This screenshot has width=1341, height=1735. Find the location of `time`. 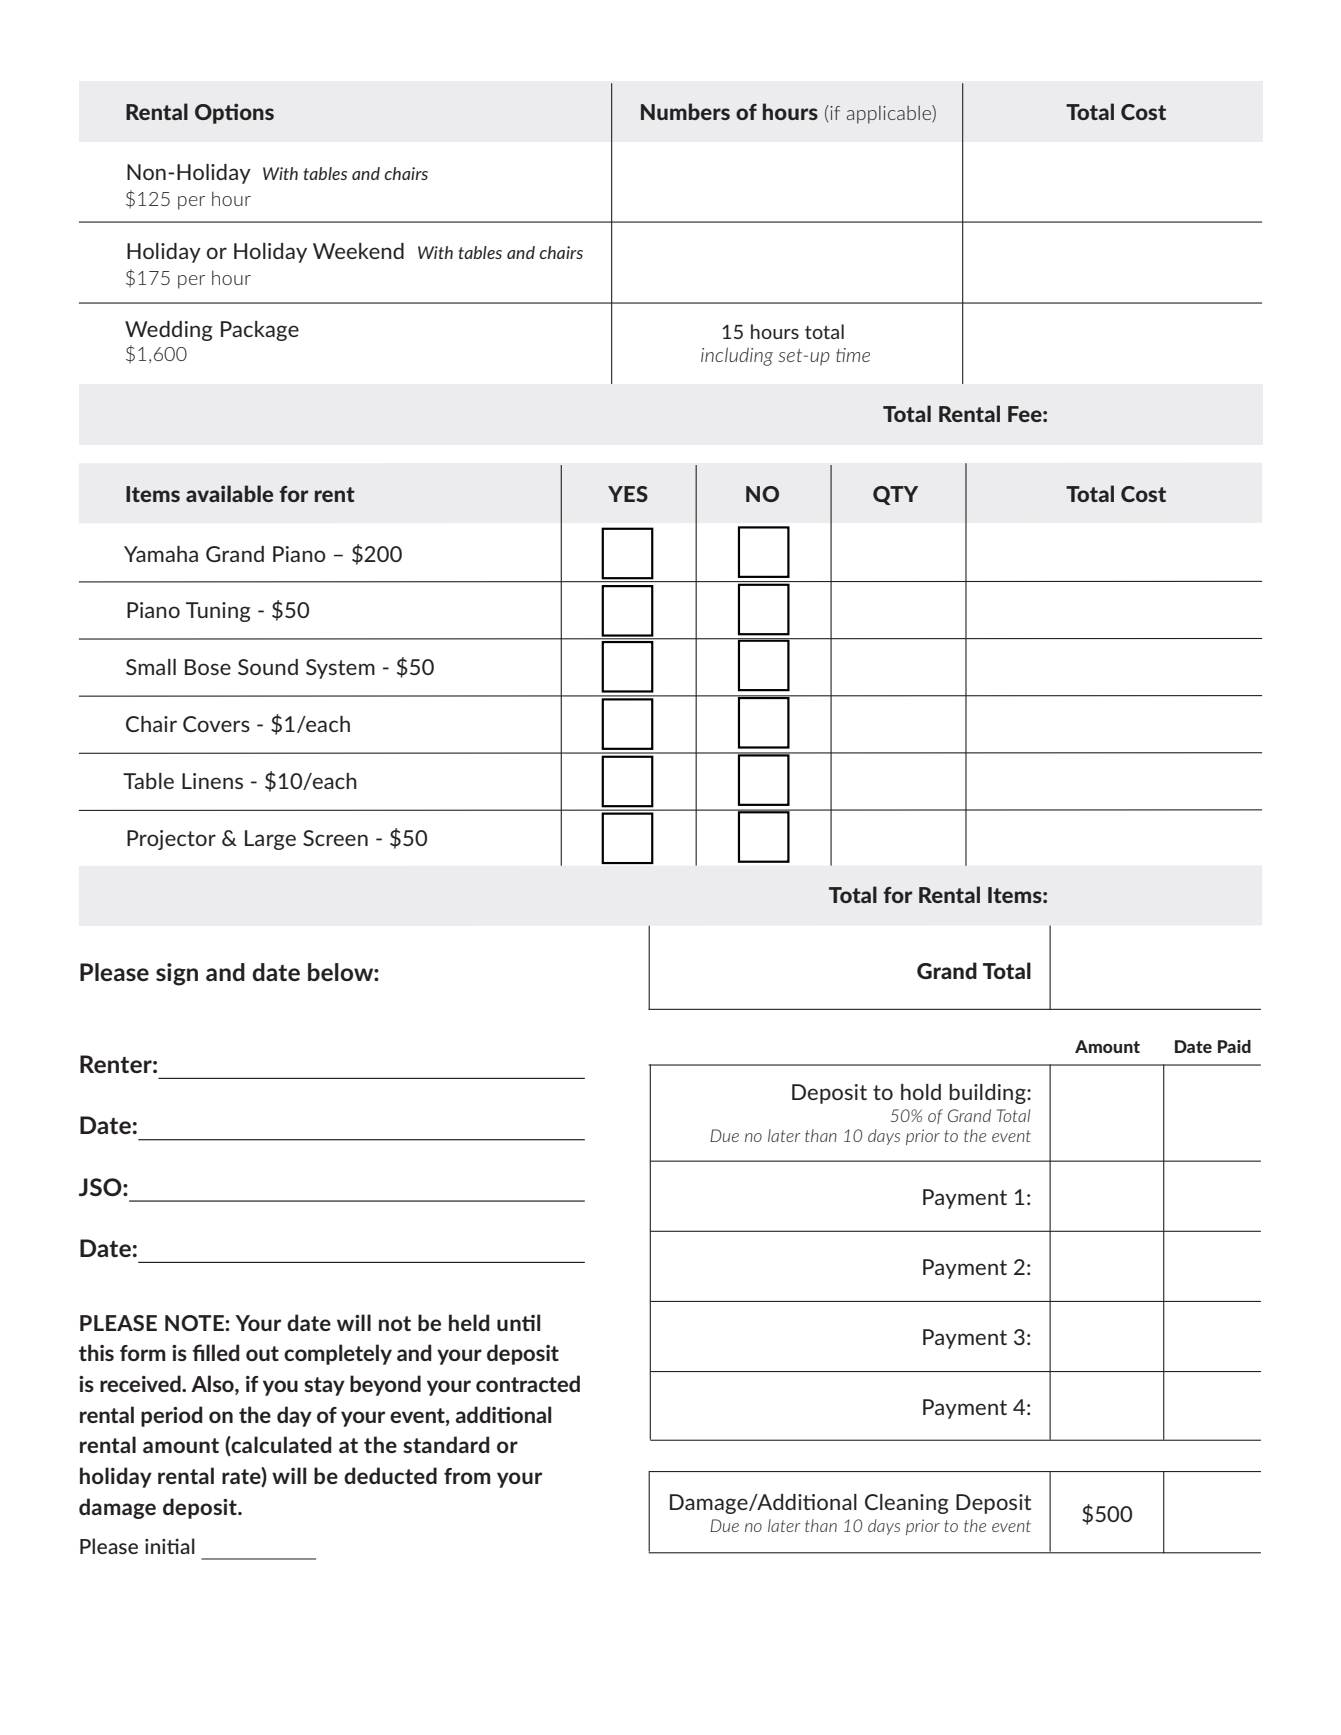

time is located at coordinates (853, 355).
